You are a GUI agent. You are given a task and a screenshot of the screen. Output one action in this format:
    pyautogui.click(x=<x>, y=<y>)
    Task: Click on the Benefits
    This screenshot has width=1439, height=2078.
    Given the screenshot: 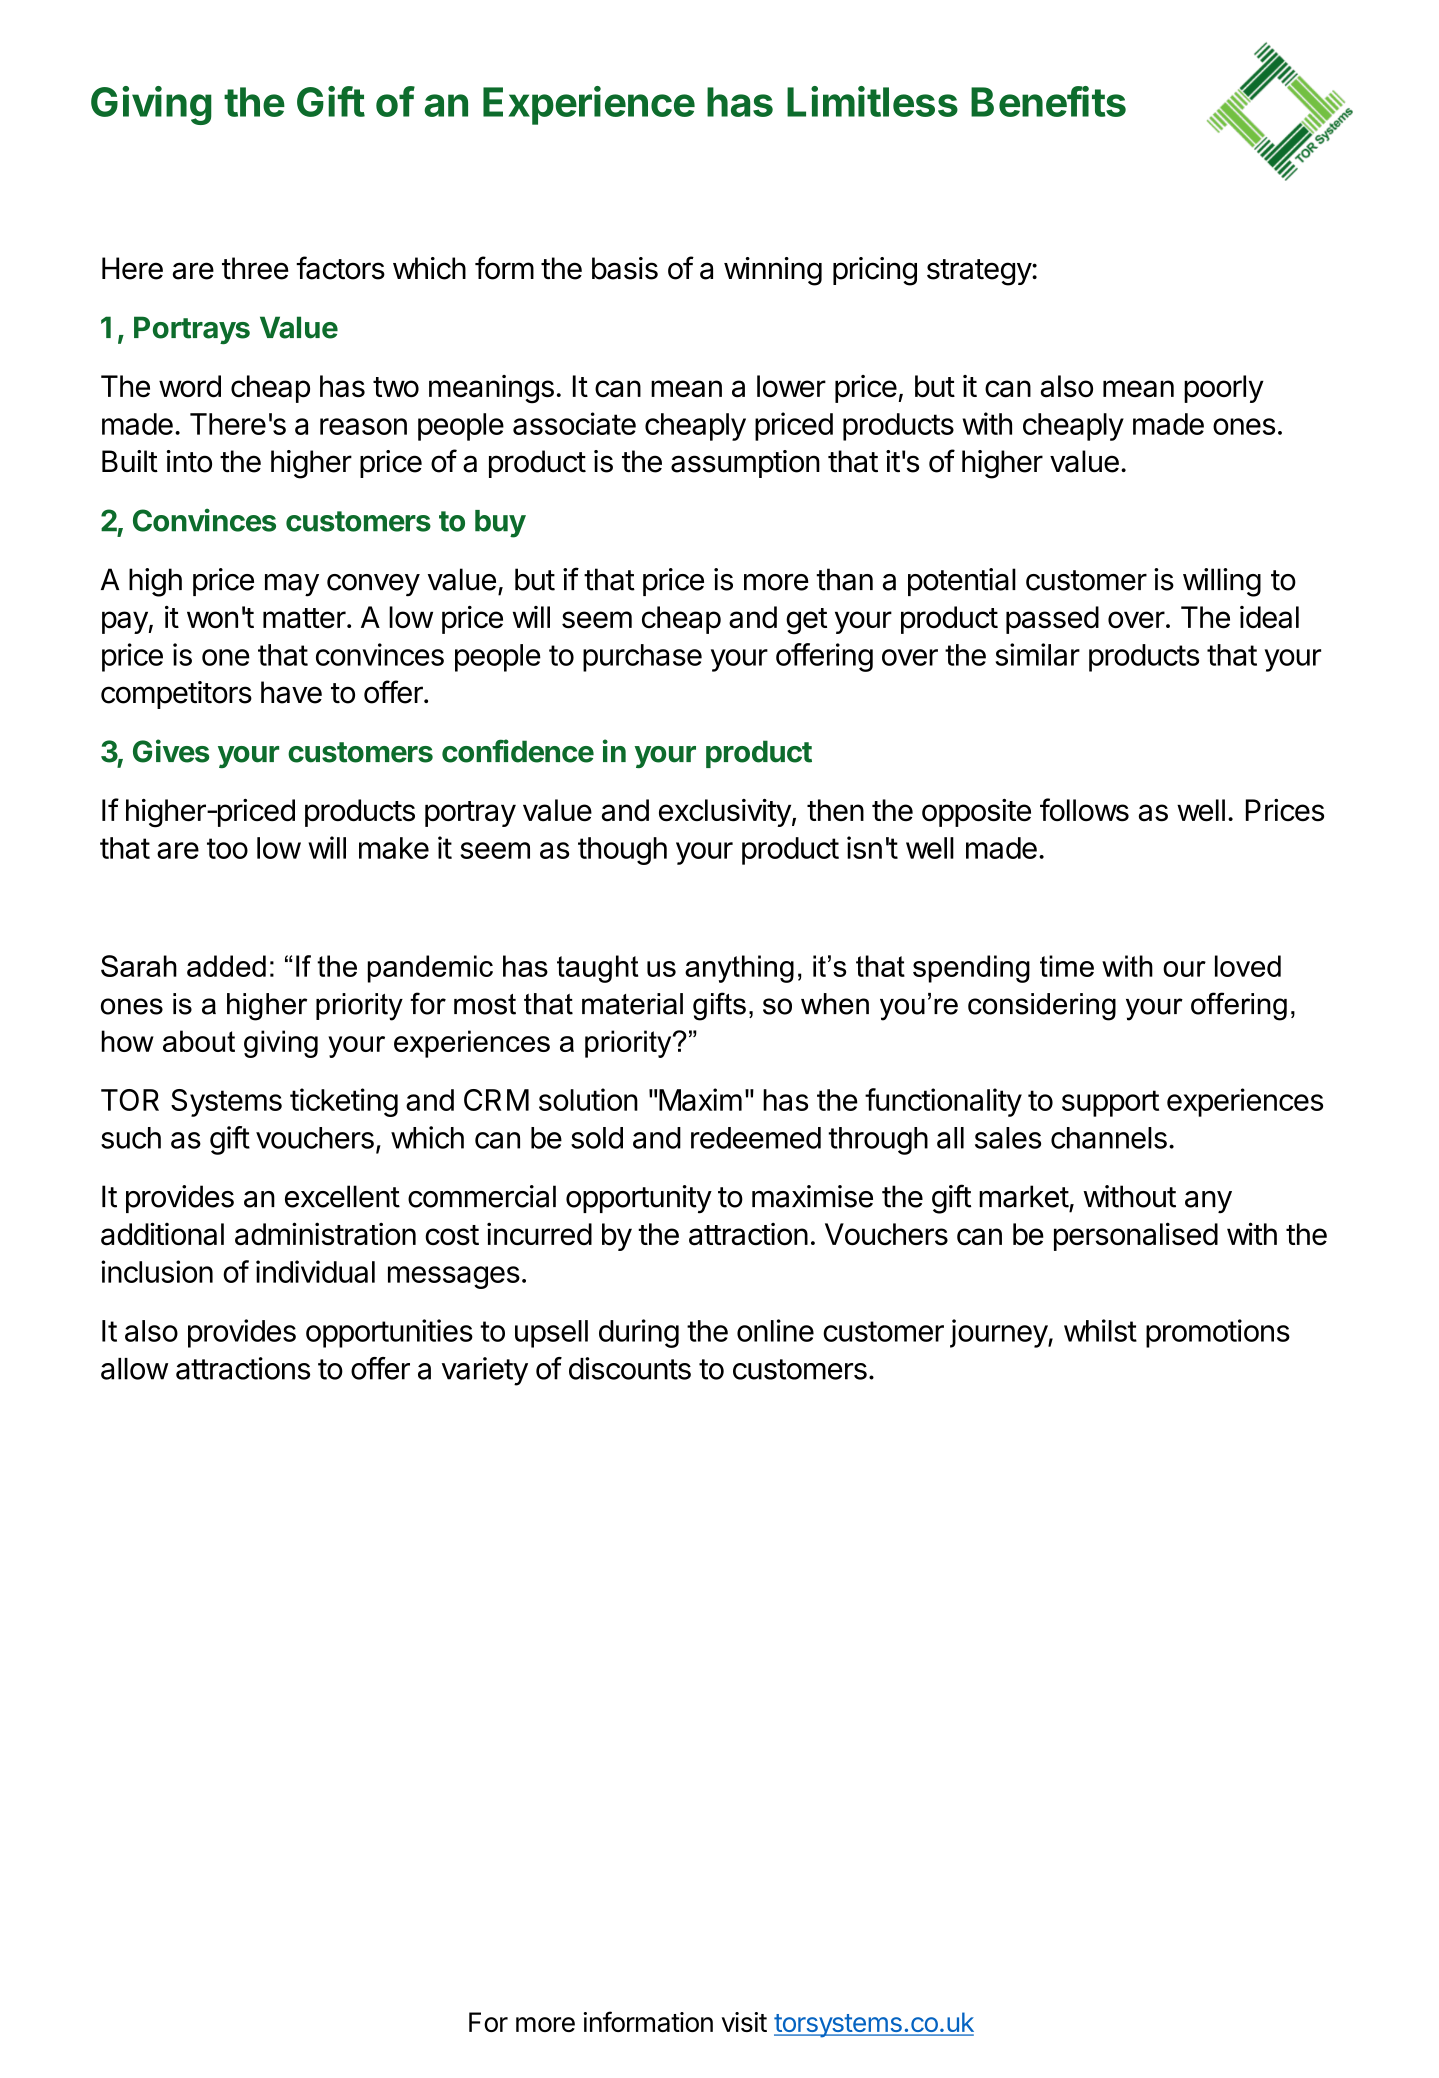 What is the action you would take?
    pyautogui.click(x=1048, y=101)
